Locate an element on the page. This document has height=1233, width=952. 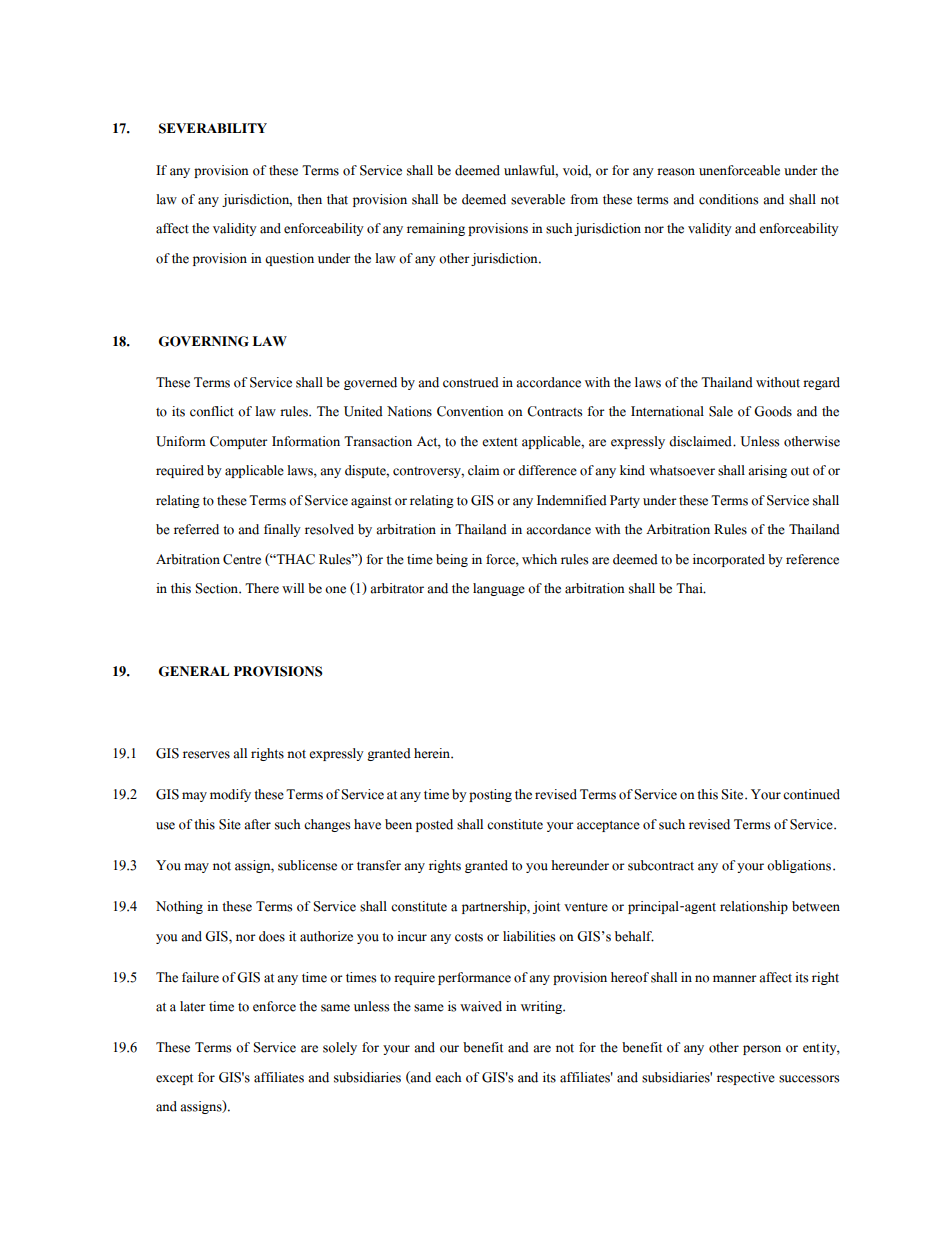
respective is located at coordinates (746, 1078).
